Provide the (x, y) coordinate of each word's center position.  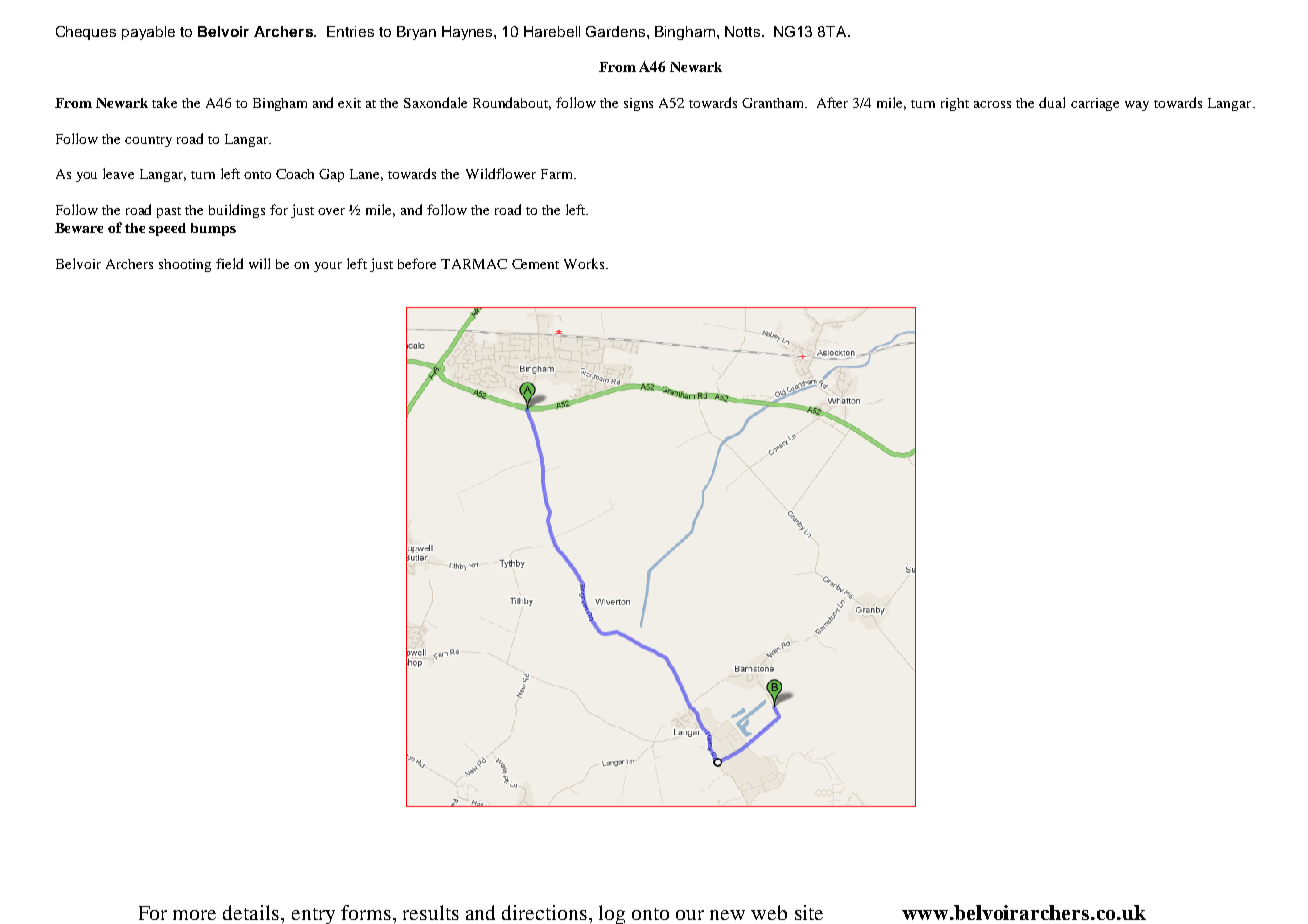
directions (544, 912)
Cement (535, 264)
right (955, 104)
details (252, 912)
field (229, 263)
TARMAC (474, 264)
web (769, 912)
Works (585, 263)
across (992, 104)
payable (148, 33)
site (809, 912)
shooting (185, 265)
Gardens (615, 31)
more (194, 915)
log (612, 914)
